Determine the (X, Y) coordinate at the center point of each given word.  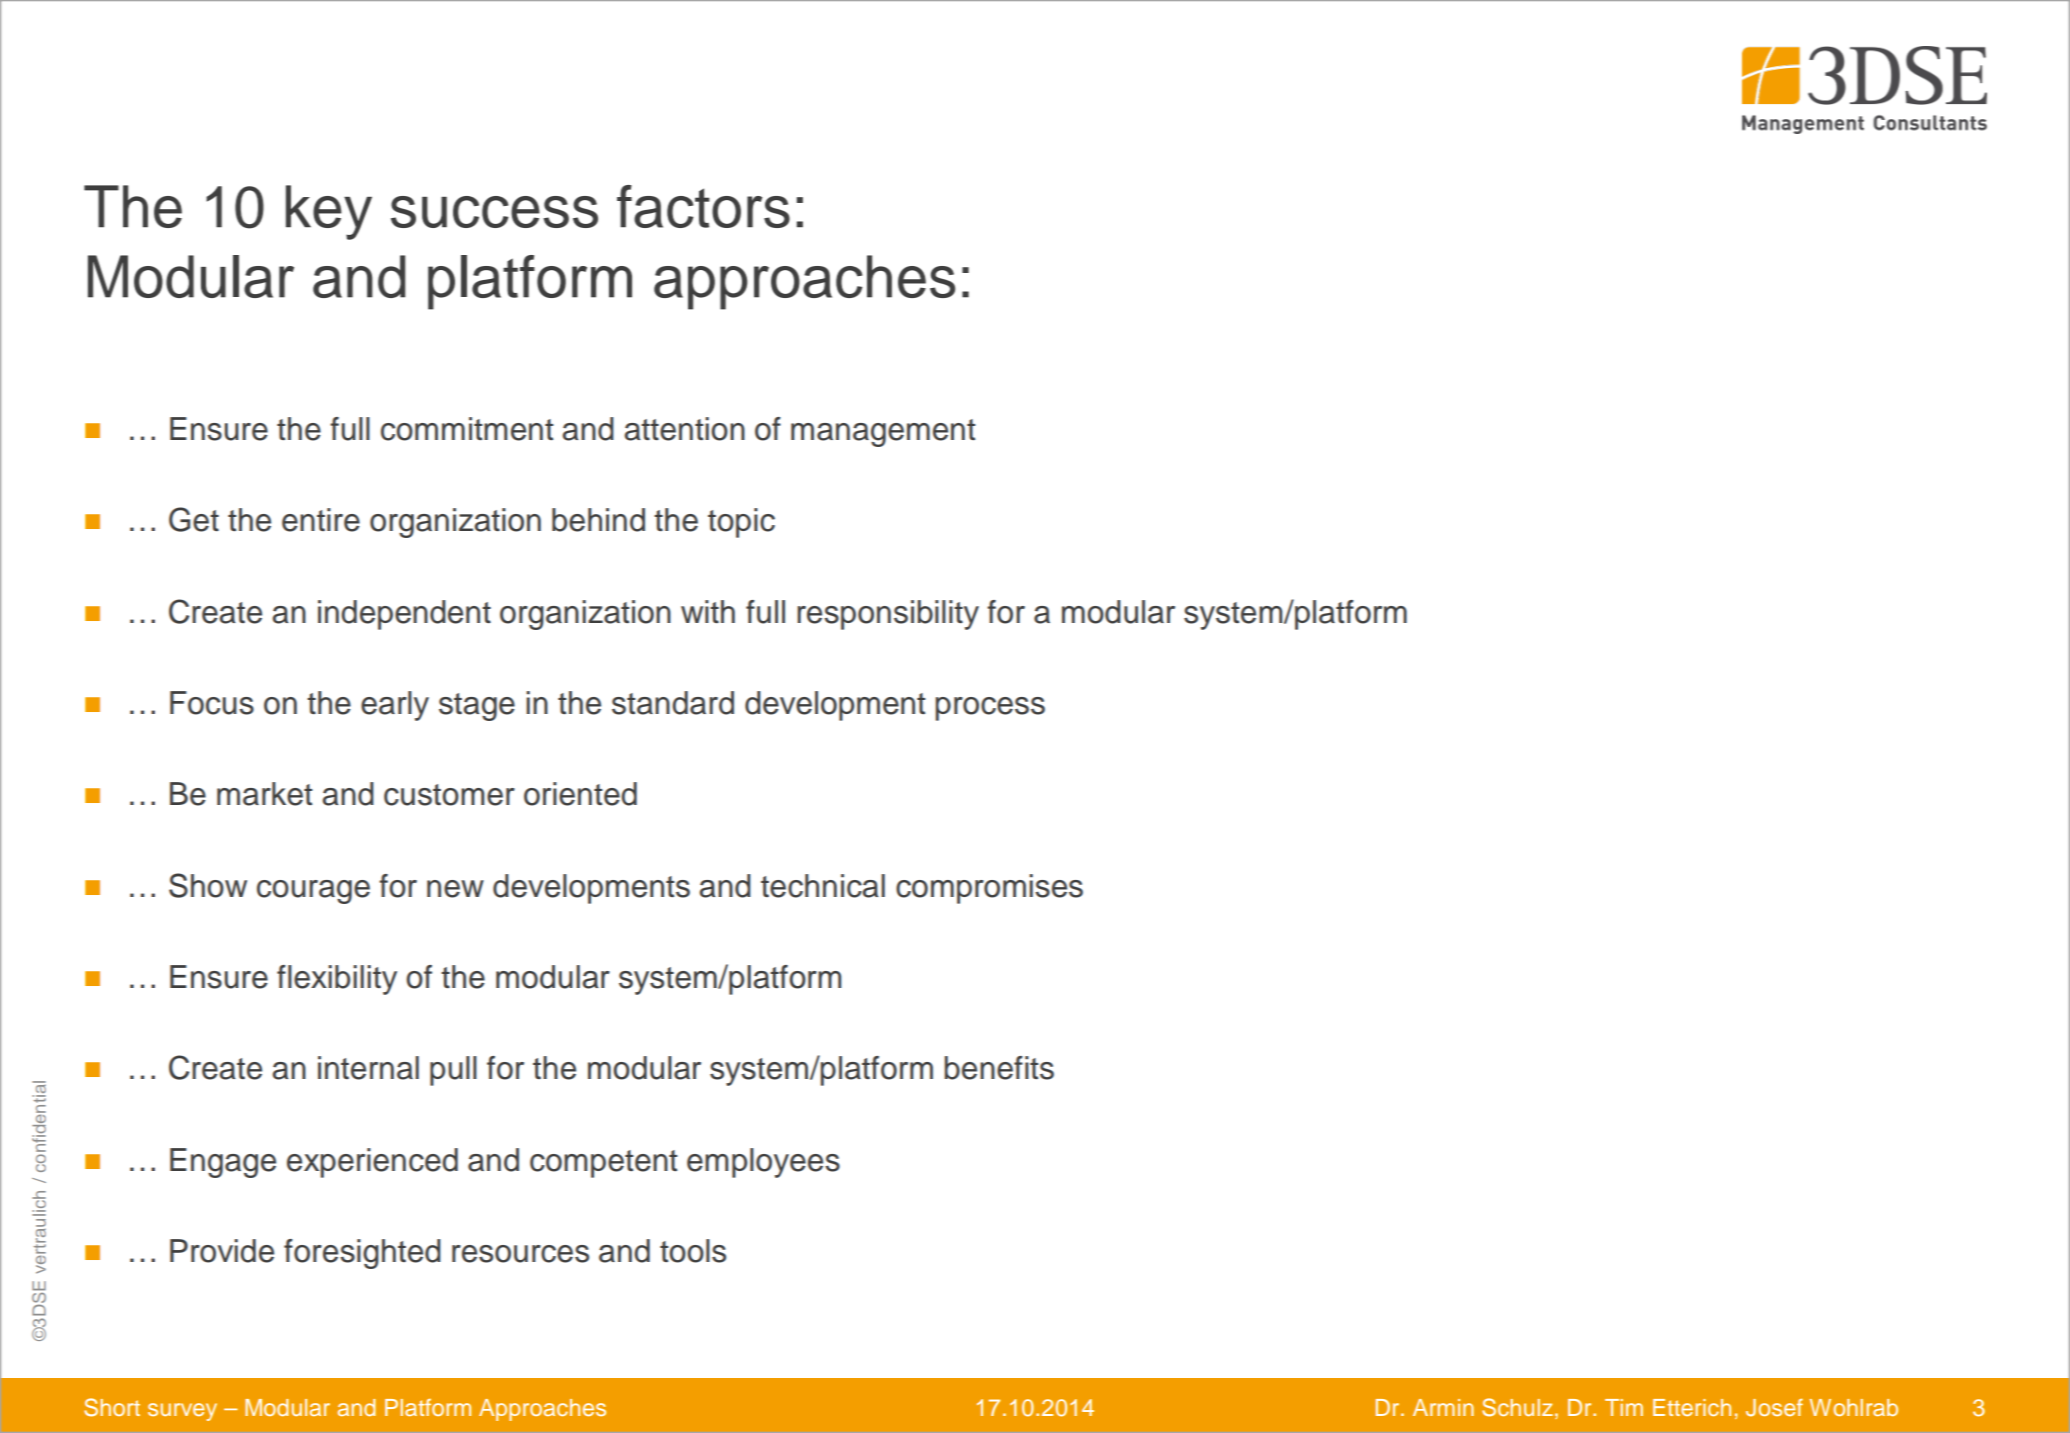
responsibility (888, 615)
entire (321, 520)
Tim (1624, 1407)
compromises (989, 889)
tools (693, 1251)
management (883, 433)
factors (703, 206)
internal (368, 1068)
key (329, 212)
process (990, 709)
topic (741, 523)
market (265, 794)
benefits (999, 1068)
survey (182, 1412)
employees (763, 1163)
